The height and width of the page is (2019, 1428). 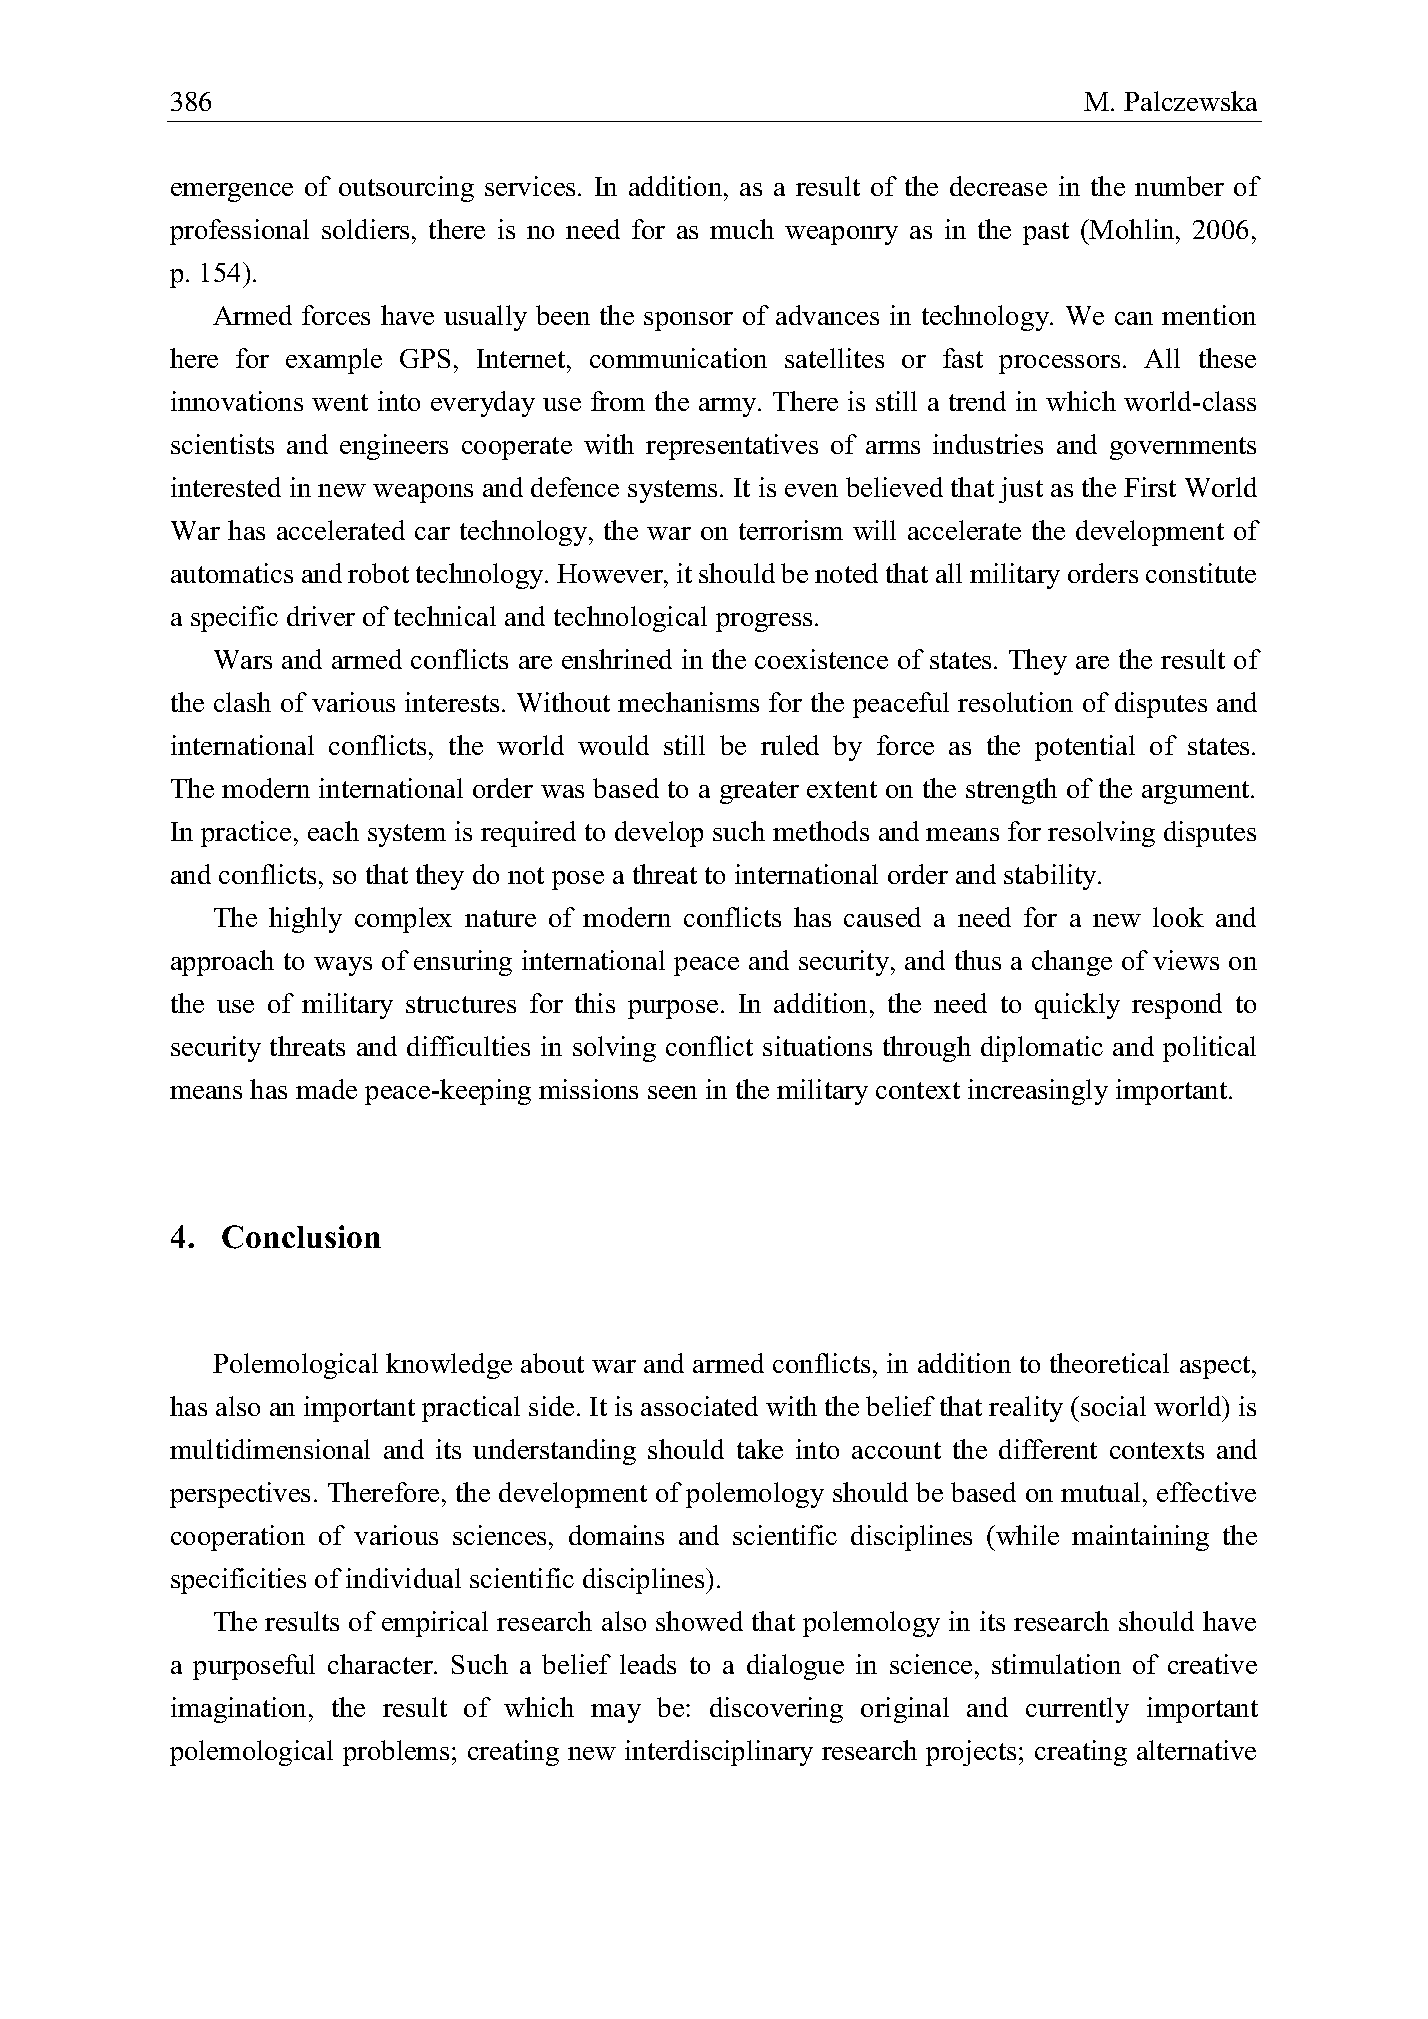 I want to click on discovering, so click(x=776, y=1710).
